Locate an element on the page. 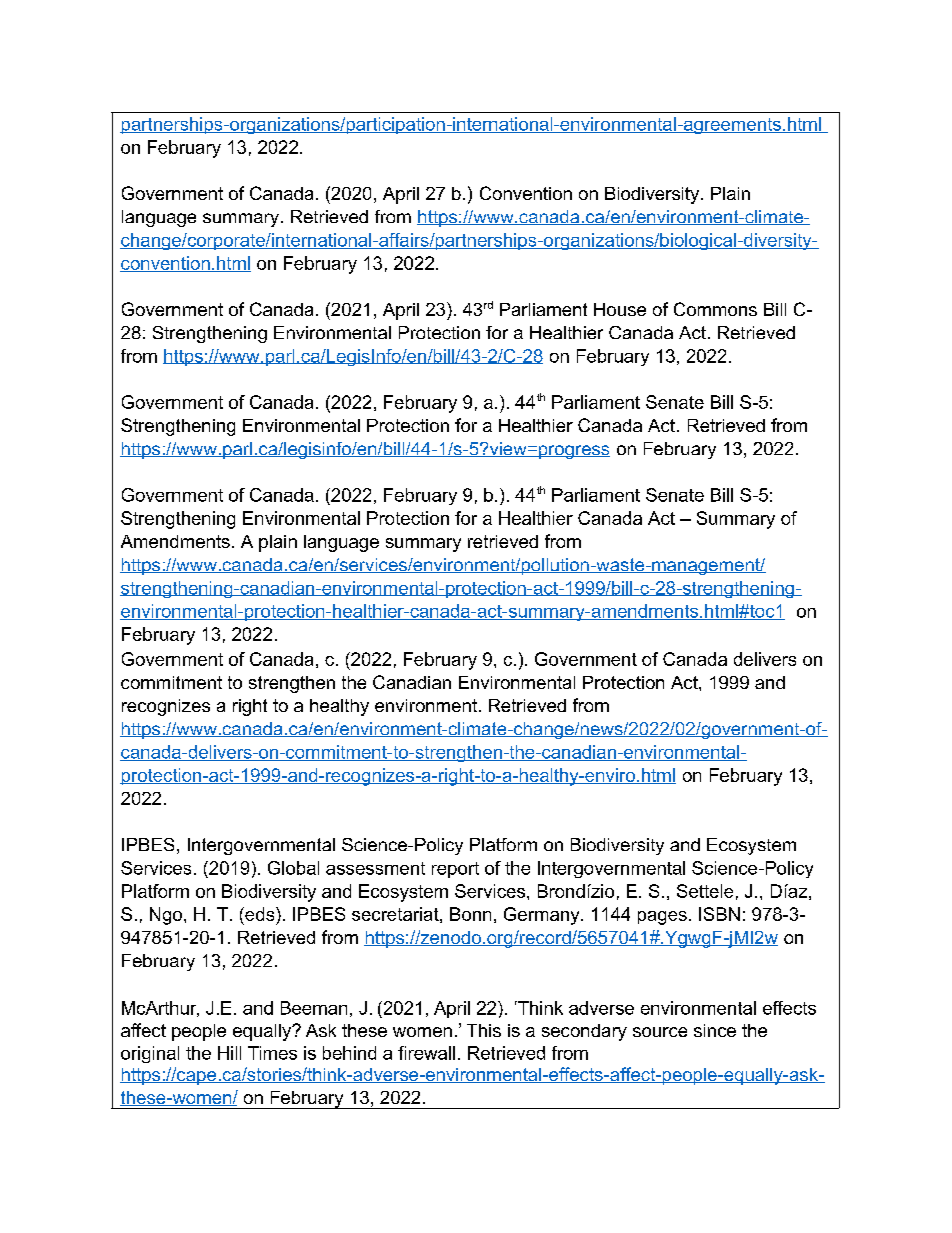  House is located at coordinates (620, 309).
